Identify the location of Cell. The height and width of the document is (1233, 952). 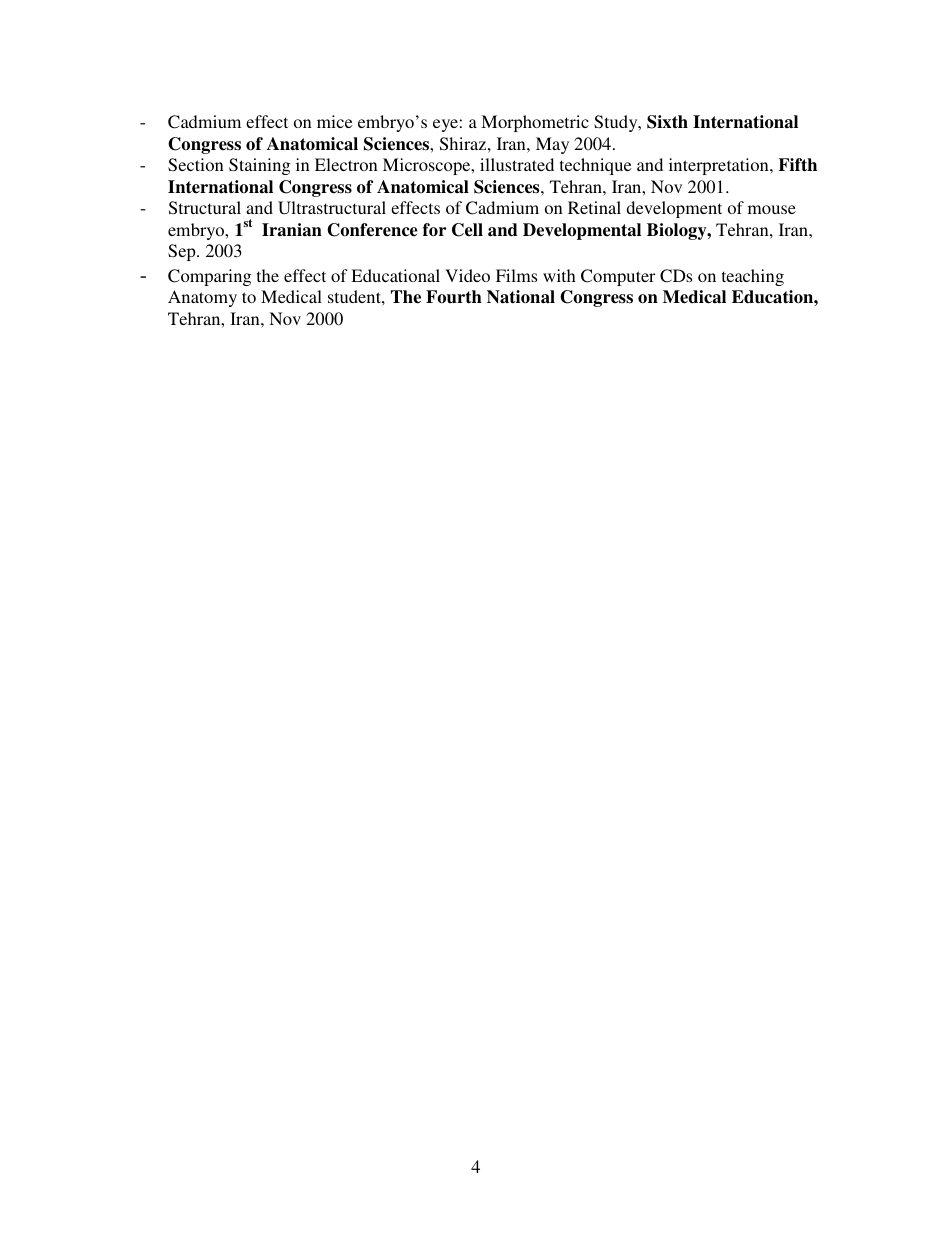
(467, 230).
